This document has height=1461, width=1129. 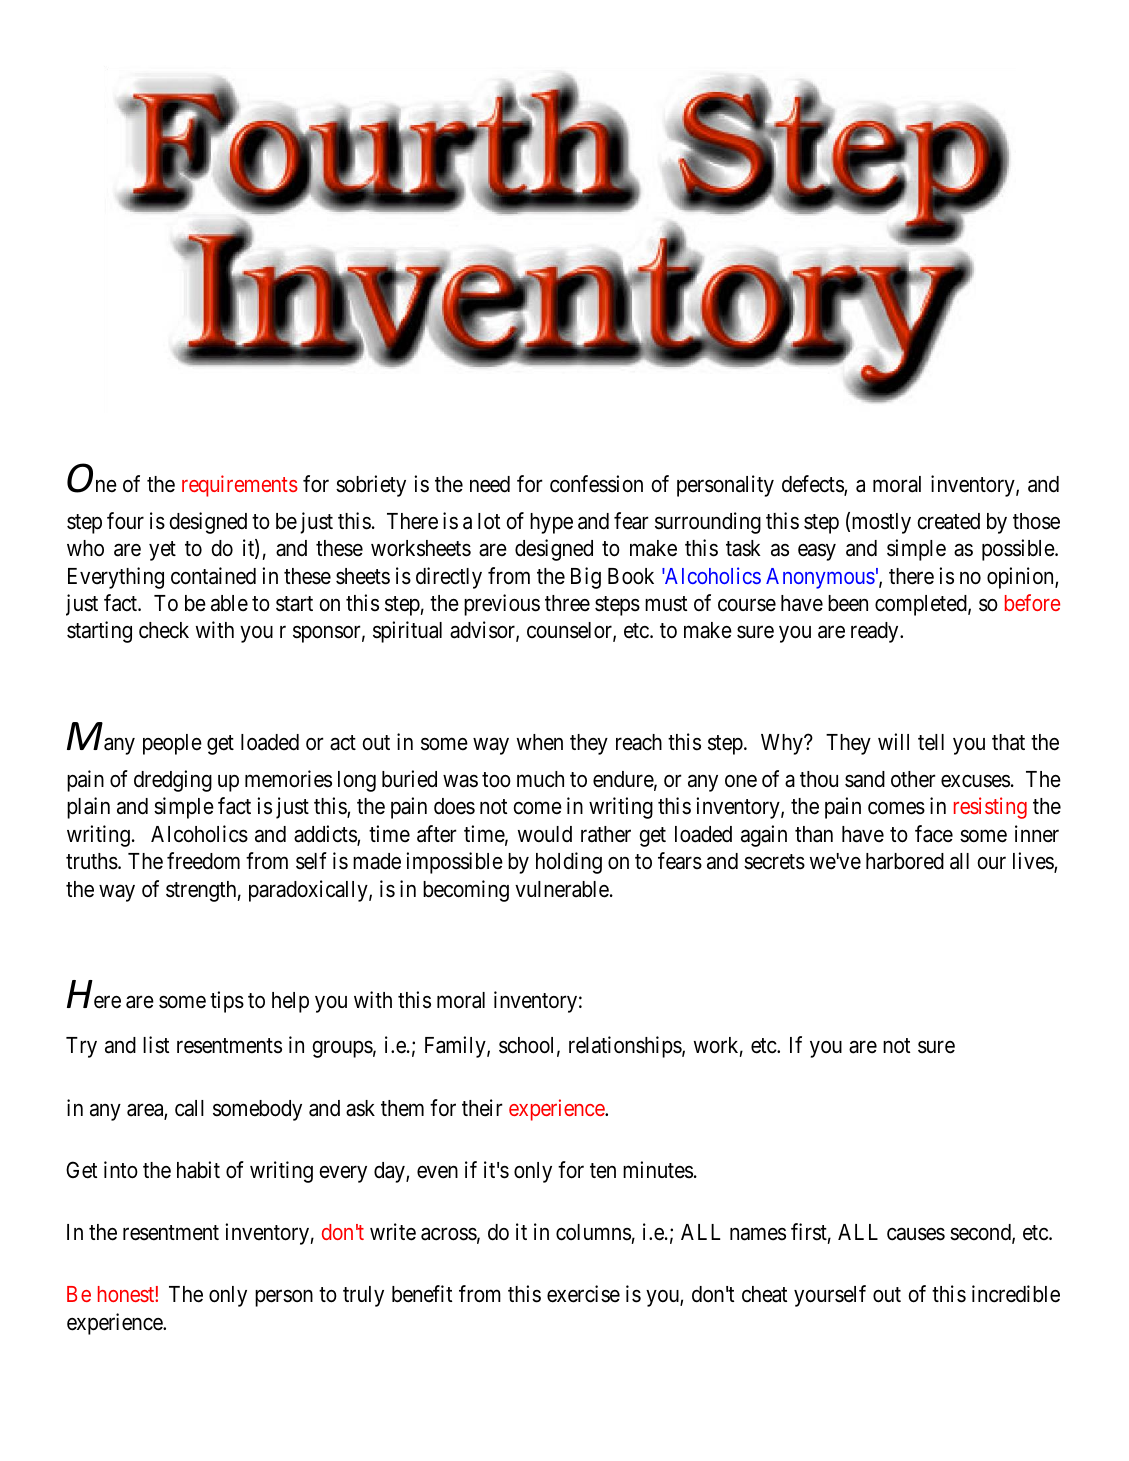 What do you see at coordinates (658, 1170) in the document?
I see `minutes` at bounding box center [658, 1170].
